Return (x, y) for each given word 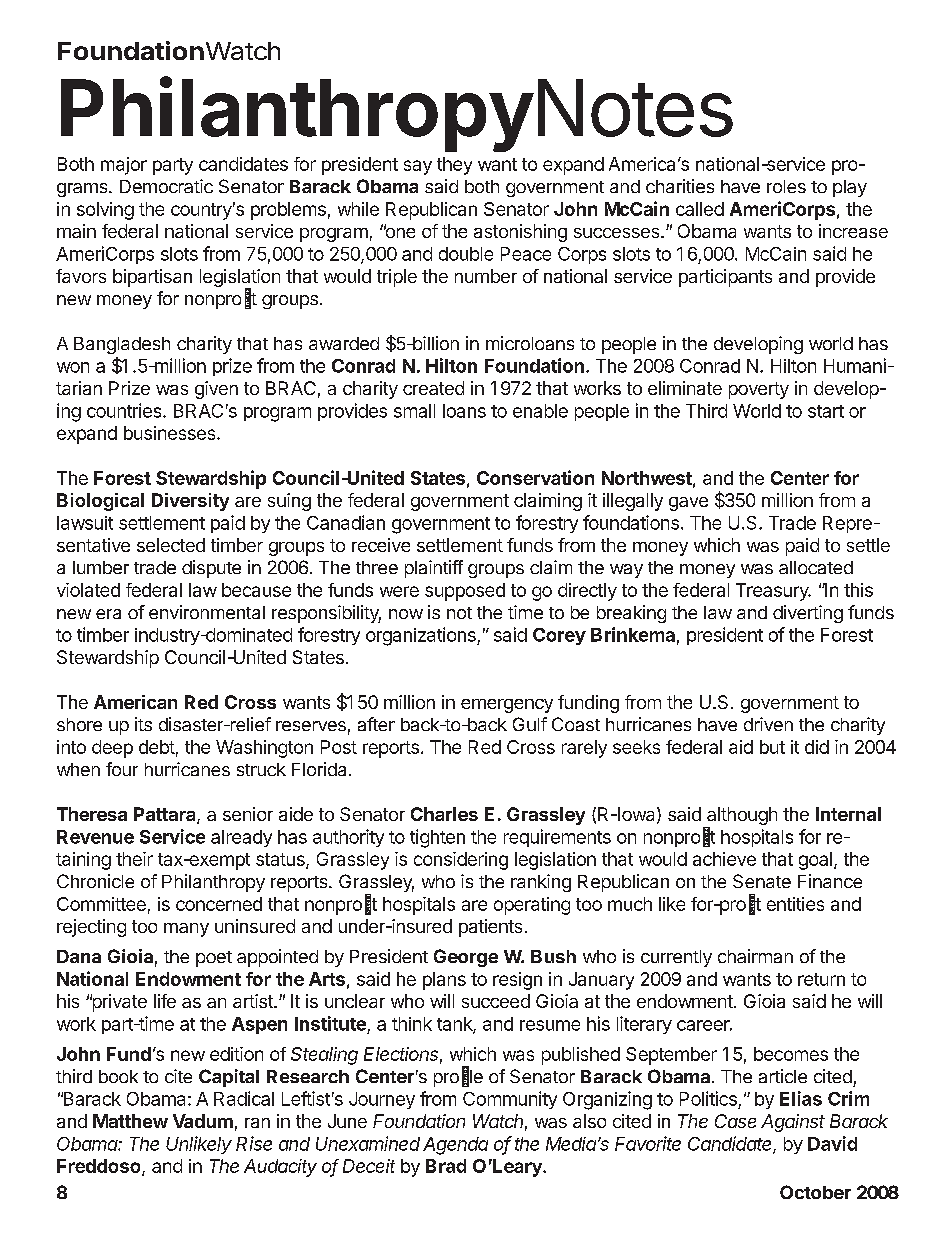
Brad (446, 1166)
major (124, 166)
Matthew (130, 1121)
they (454, 166)
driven (768, 724)
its (143, 724)
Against (793, 1123)
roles (786, 186)
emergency (507, 706)
